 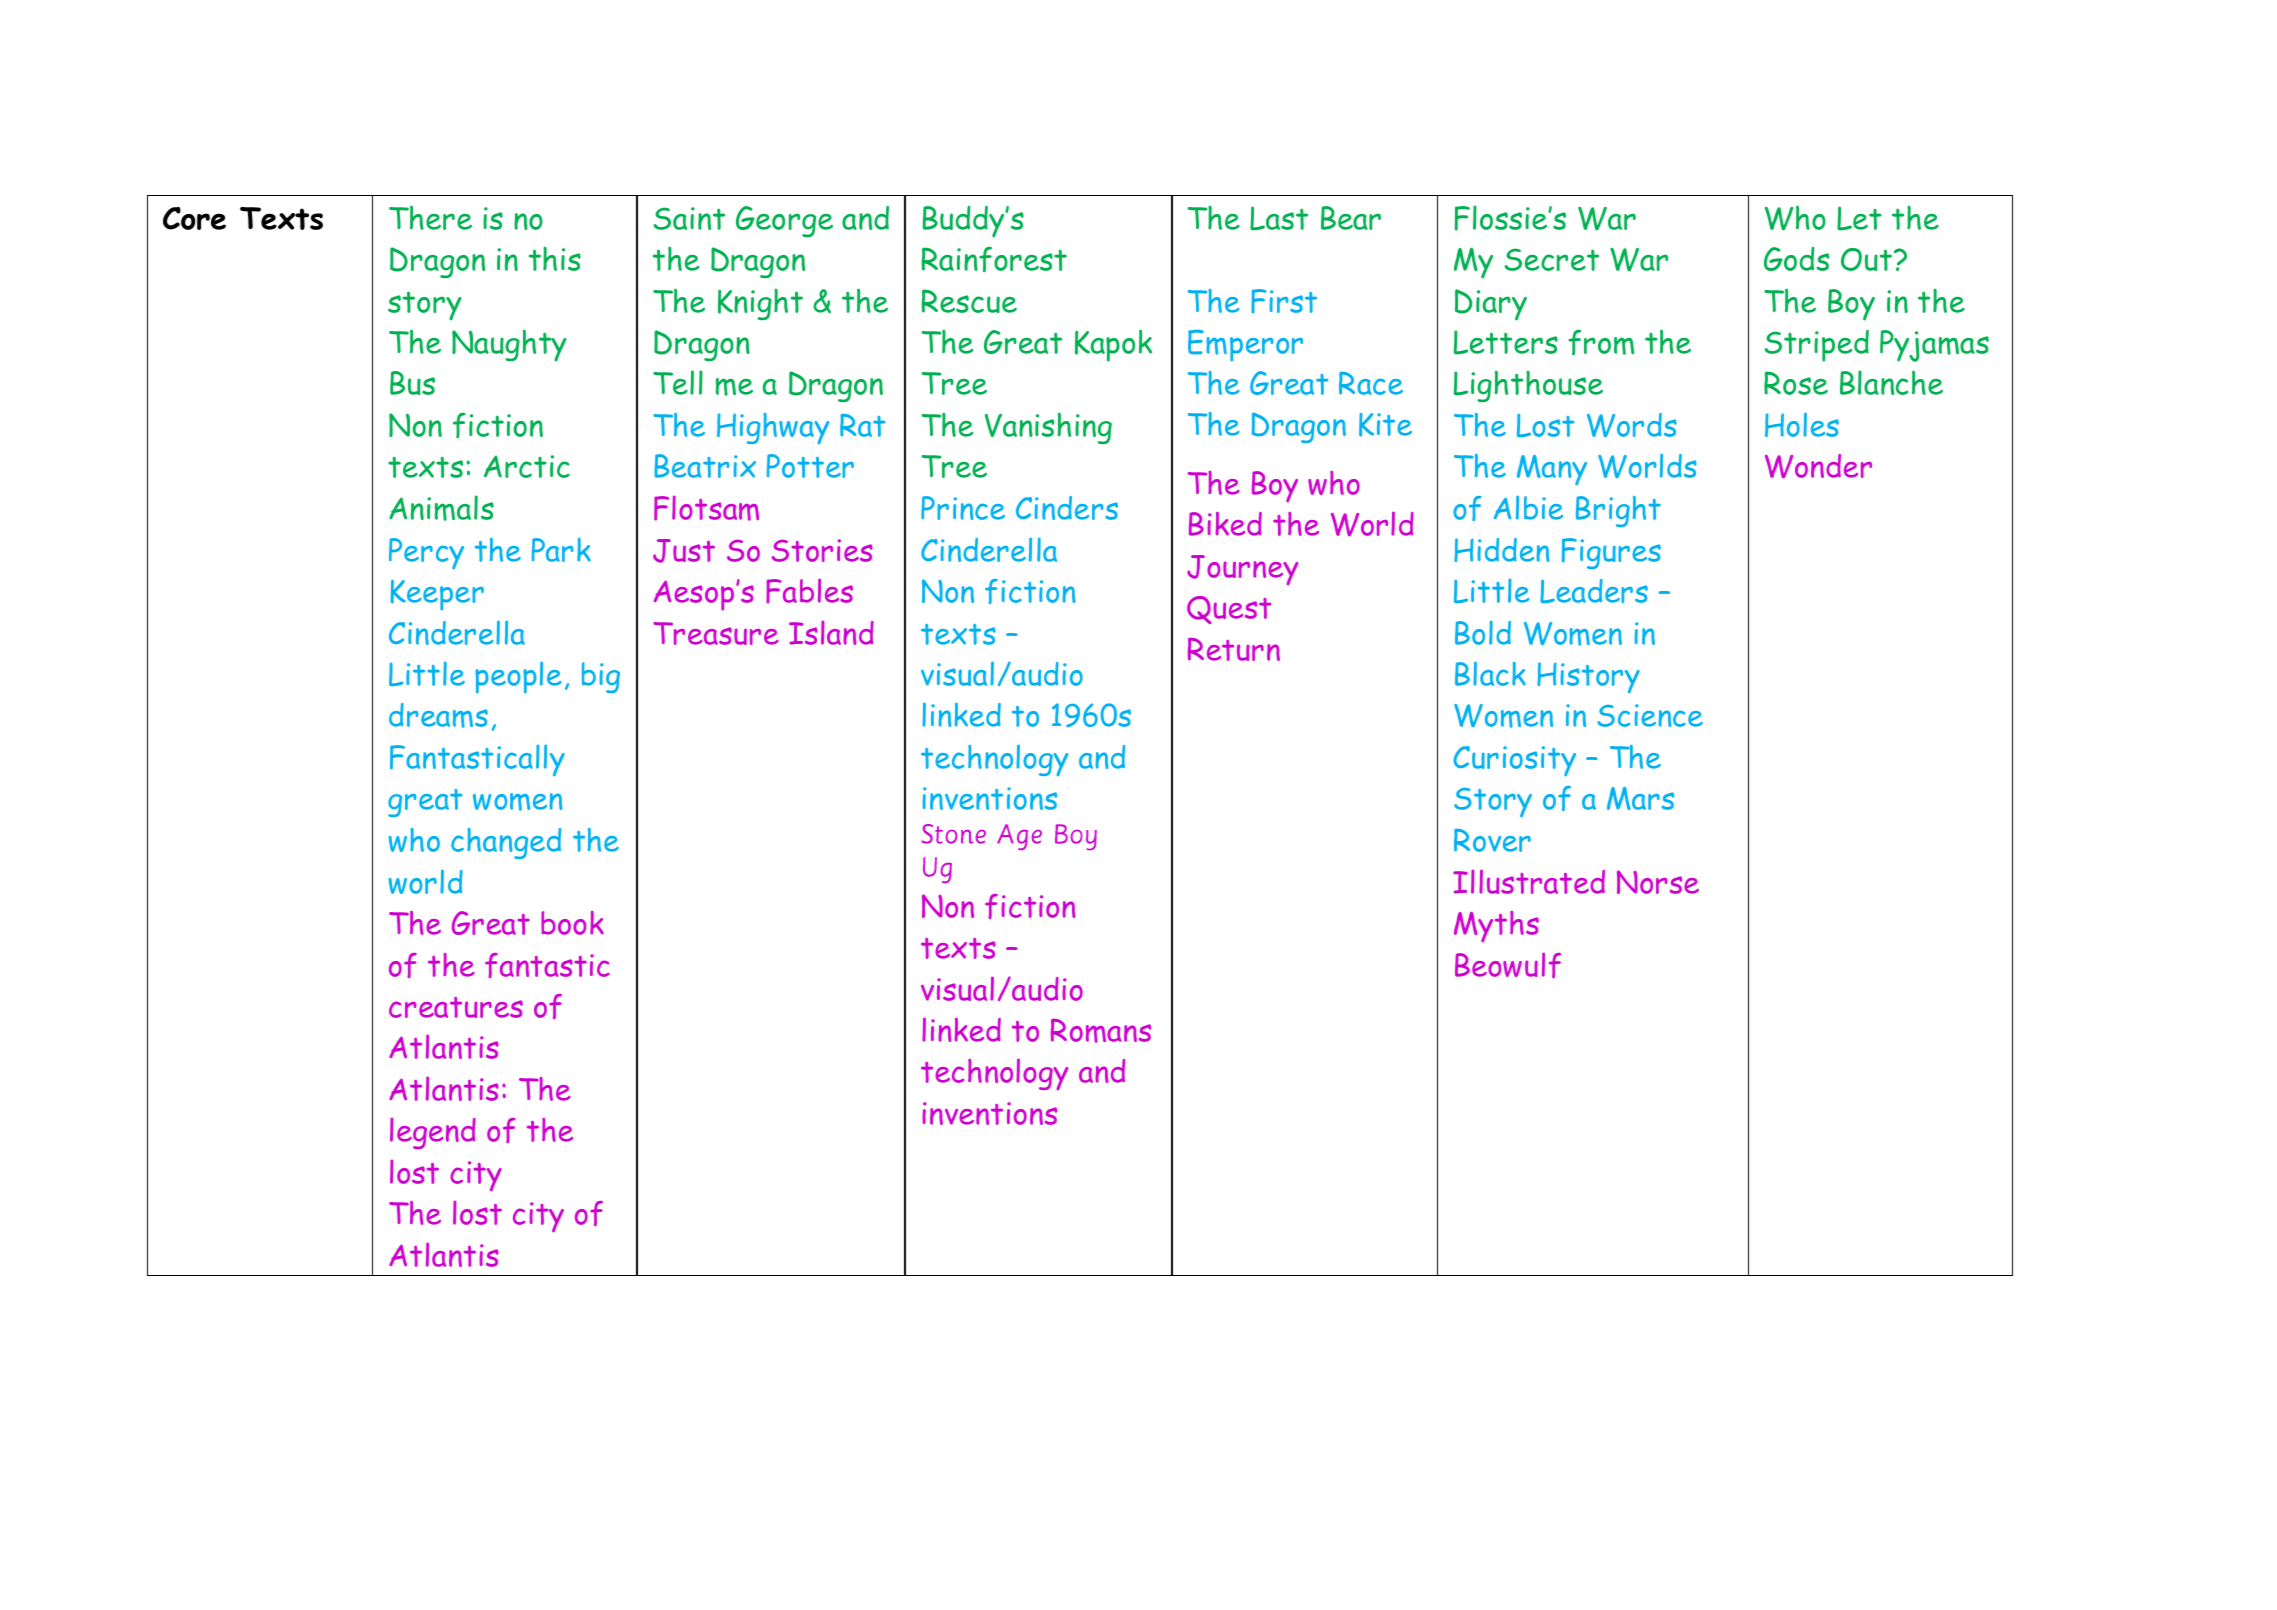 What do you see at coordinates (430, 217) in the page?
I see `There` at bounding box center [430, 217].
